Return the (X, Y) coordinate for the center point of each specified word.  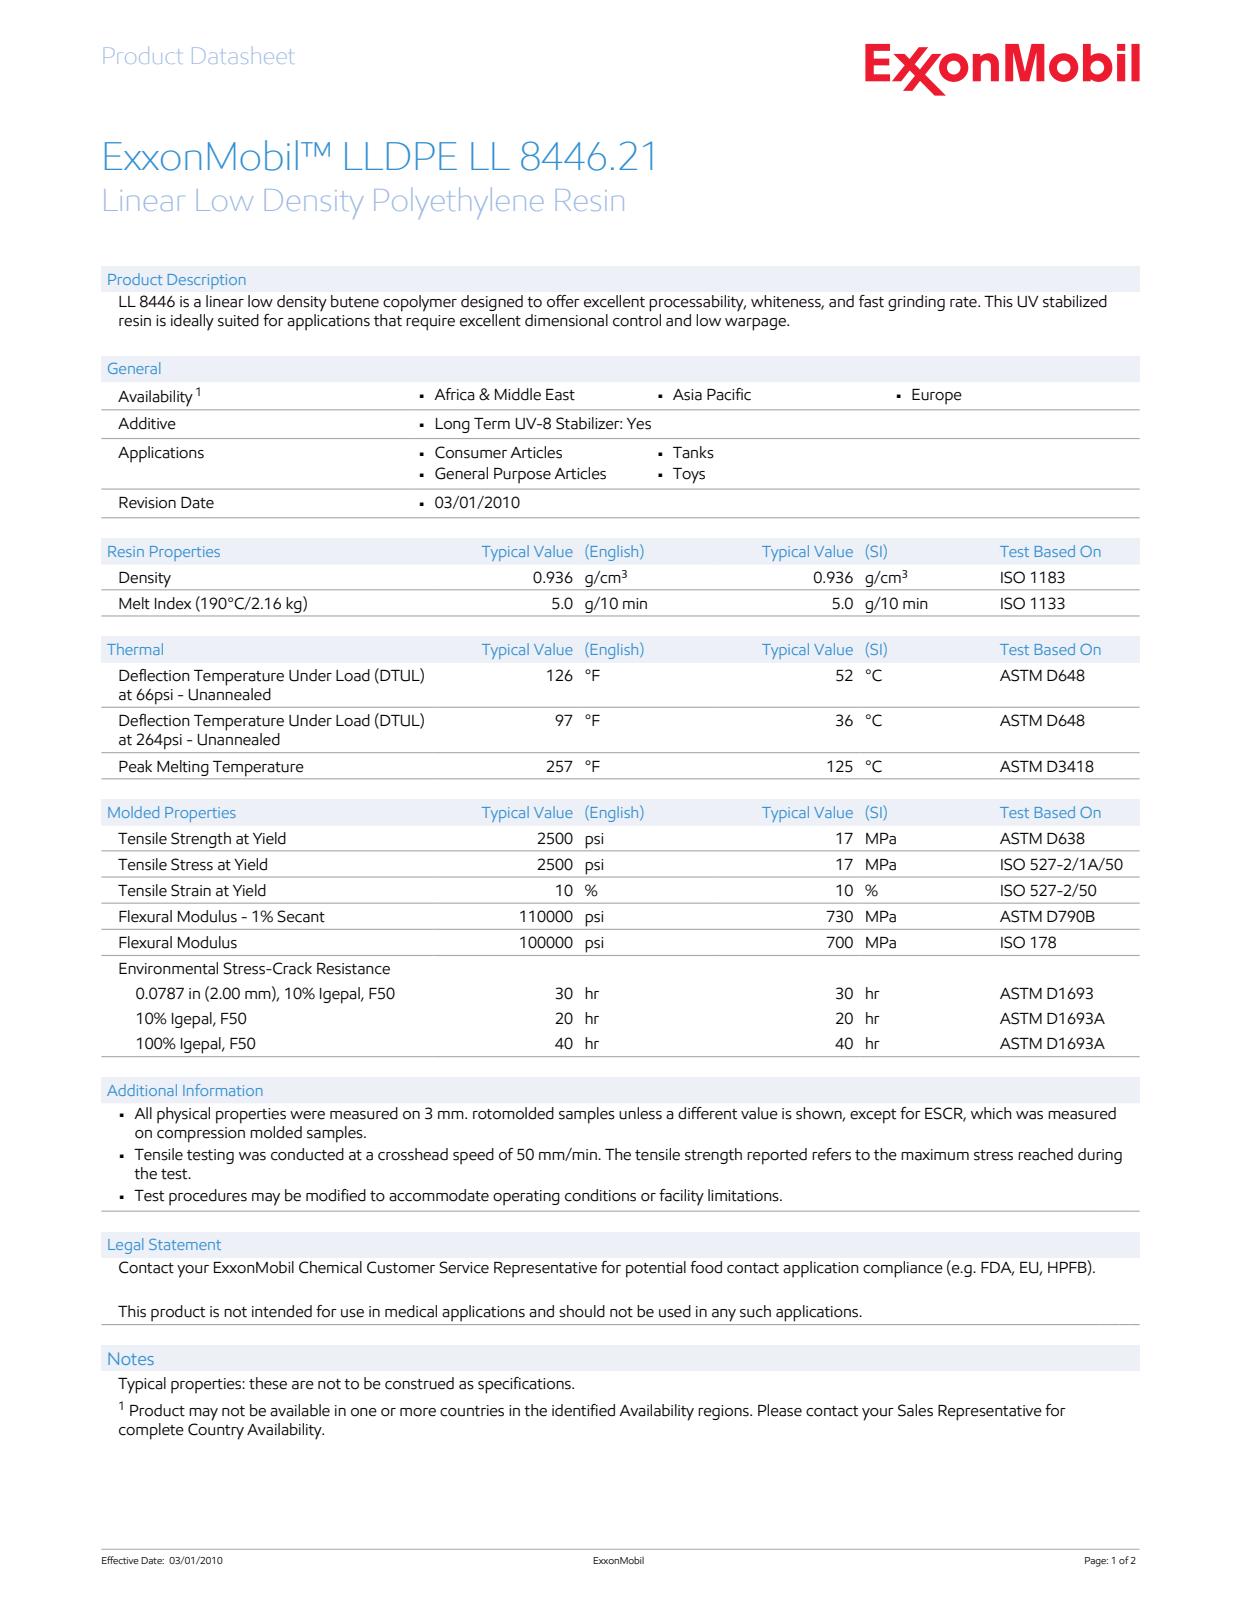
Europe (937, 397)
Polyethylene (458, 203)
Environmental (168, 968)
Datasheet (242, 55)
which (991, 1113)
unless (640, 1113)
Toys (689, 476)
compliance (903, 1269)
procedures (208, 1197)
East (560, 395)
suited (238, 320)
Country (216, 1431)
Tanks (693, 452)
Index (173, 603)
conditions (600, 1195)
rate (964, 302)
